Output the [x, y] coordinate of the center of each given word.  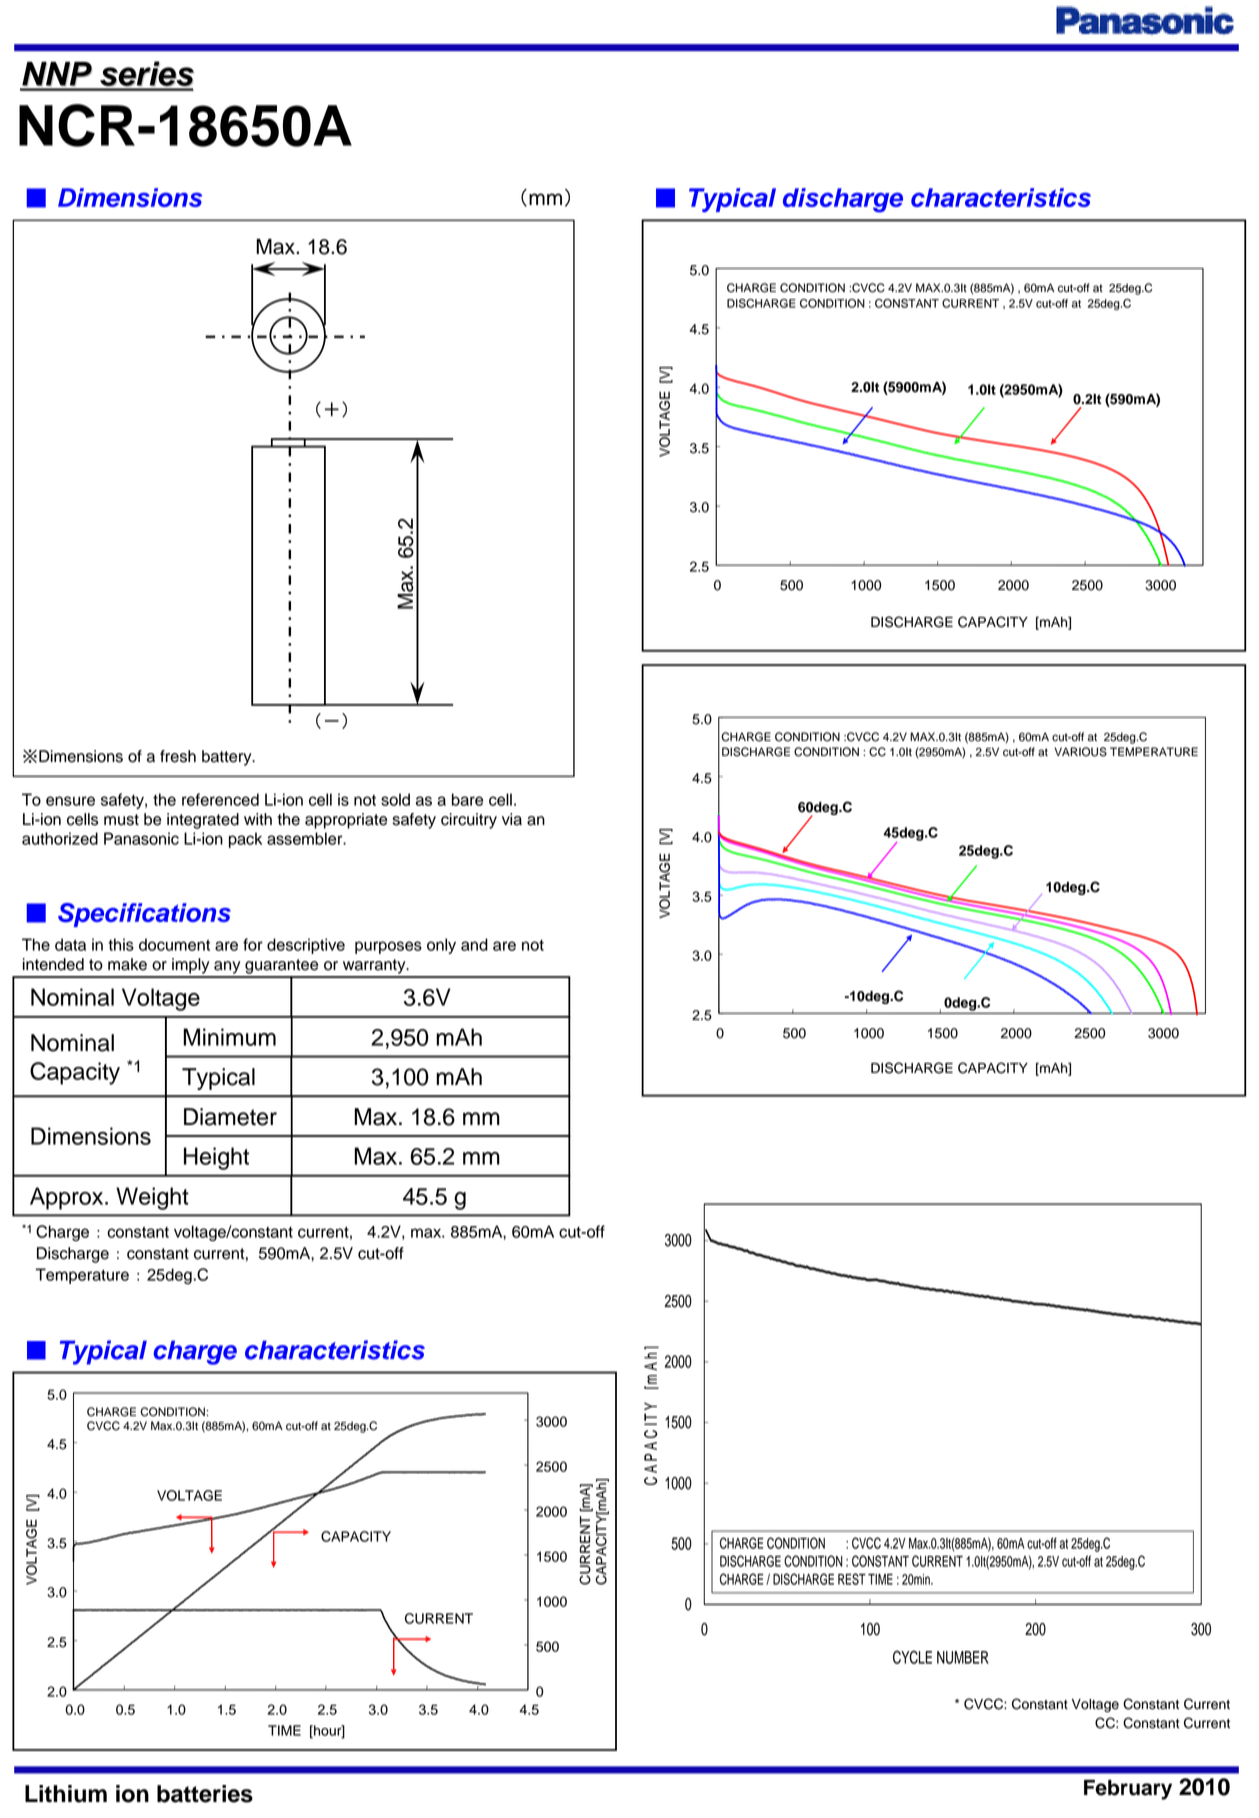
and [474, 944]
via [512, 819]
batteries [205, 1794]
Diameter [230, 1117]
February [1128, 1790]
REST [852, 1579]
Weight [152, 1198]
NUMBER [963, 1657]
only [441, 946]
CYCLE [912, 1657]
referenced [220, 799]
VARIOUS [1080, 752]
